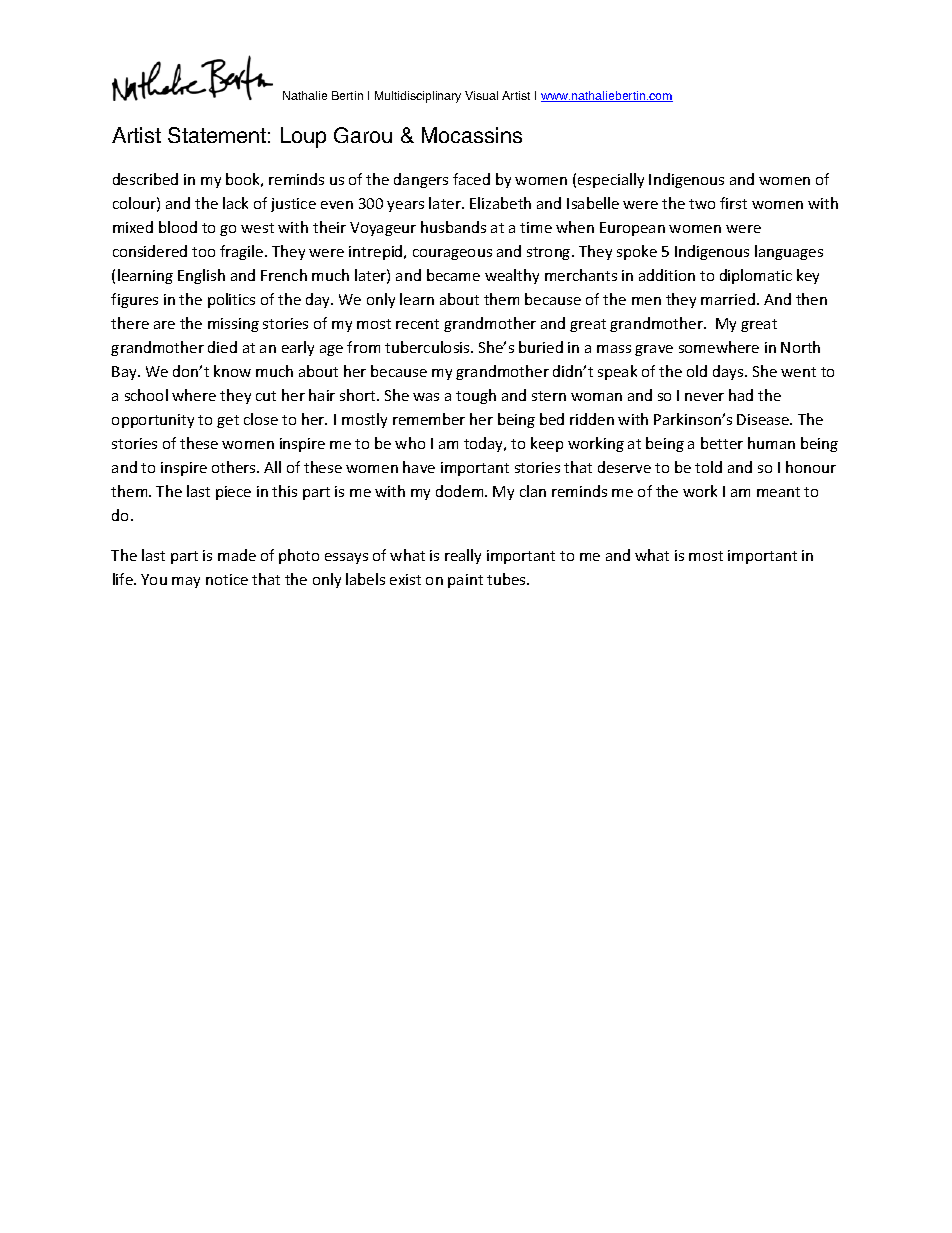  I want to click on really, so click(463, 556).
